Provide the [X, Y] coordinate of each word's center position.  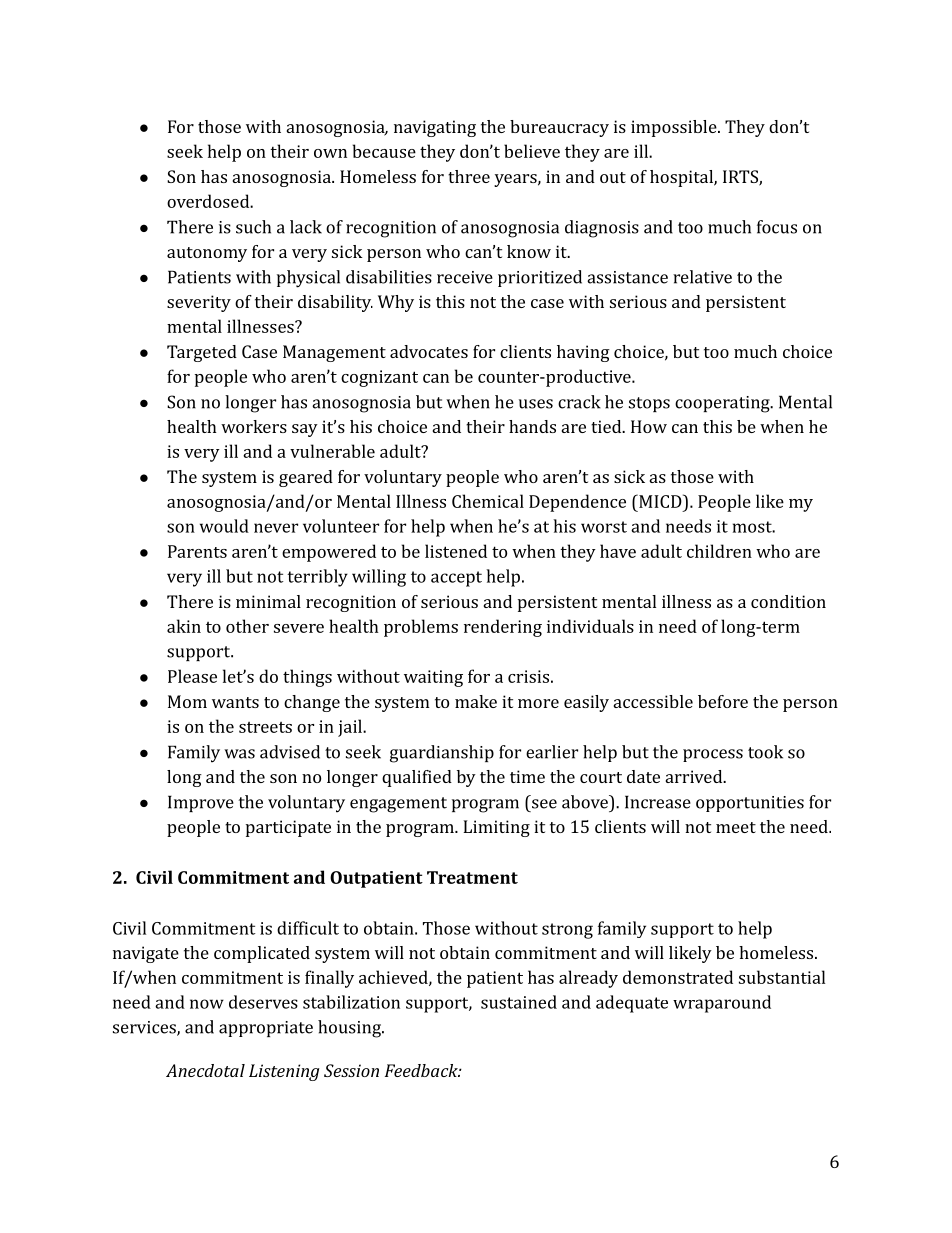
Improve [201, 803]
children [719, 551]
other [247, 626]
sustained [519, 1002]
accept [456, 579]
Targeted [202, 353]
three [469, 176]
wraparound [722, 1004]
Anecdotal [205, 1070]
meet [736, 827]
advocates [429, 351]
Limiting [496, 828]
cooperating [723, 404]
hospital [682, 178]
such [253, 227]
